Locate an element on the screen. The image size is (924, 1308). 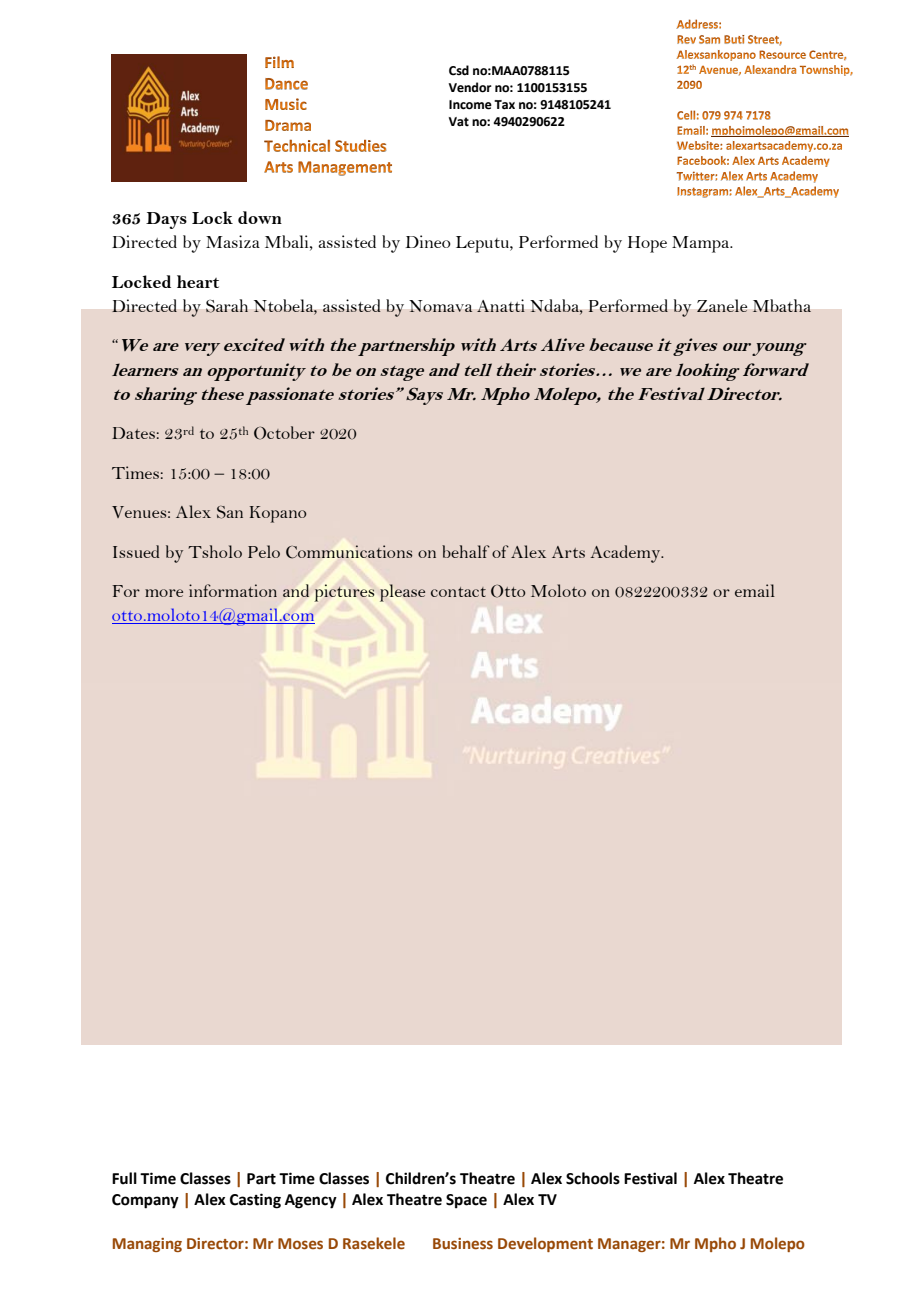
Space is located at coordinates (466, 1201).
